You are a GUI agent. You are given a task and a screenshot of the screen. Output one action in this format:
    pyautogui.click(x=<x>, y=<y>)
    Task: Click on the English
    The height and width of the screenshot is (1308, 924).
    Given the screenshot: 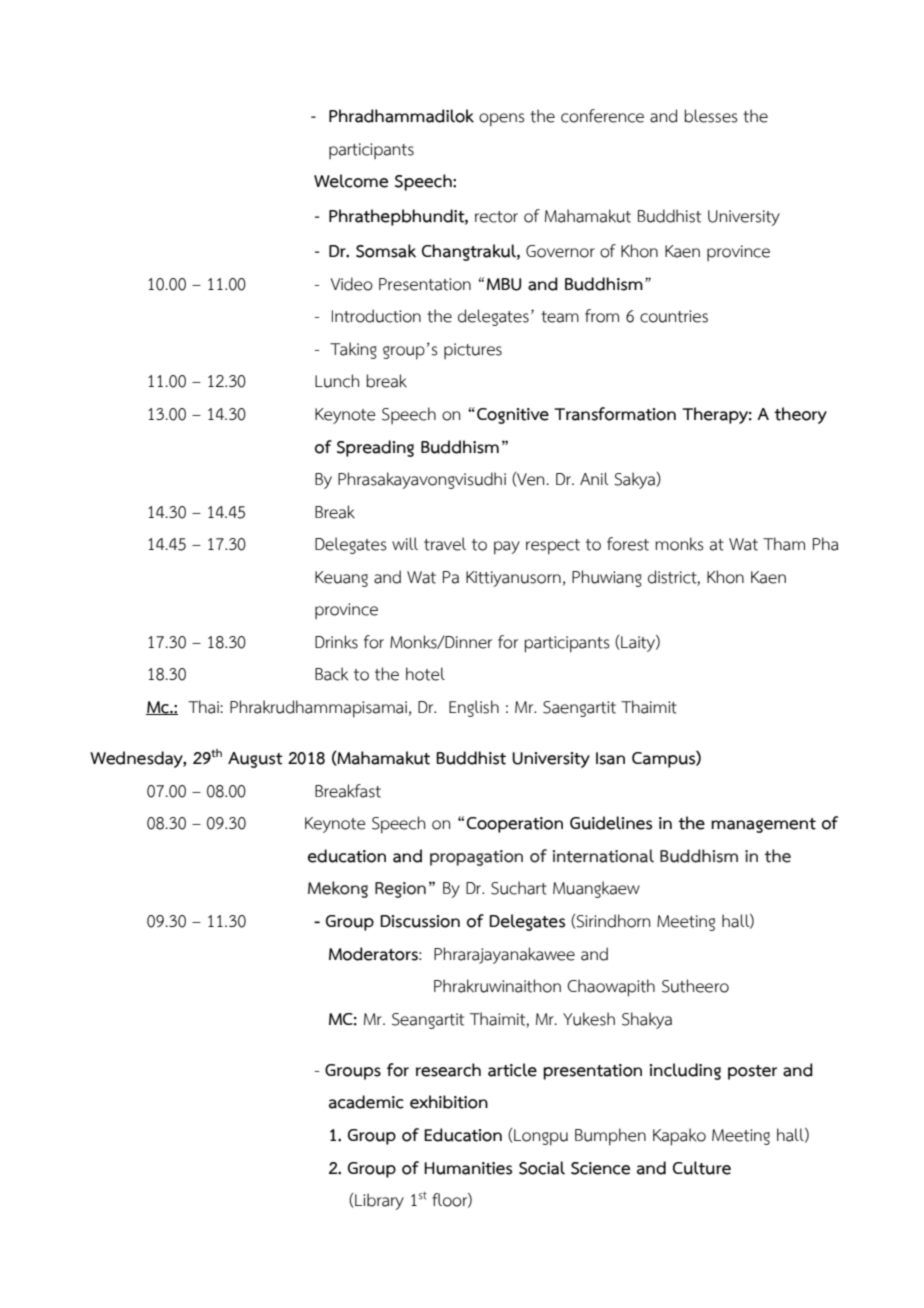 What is the action you would take?
    pyautogui.click(x=474, y=708)
